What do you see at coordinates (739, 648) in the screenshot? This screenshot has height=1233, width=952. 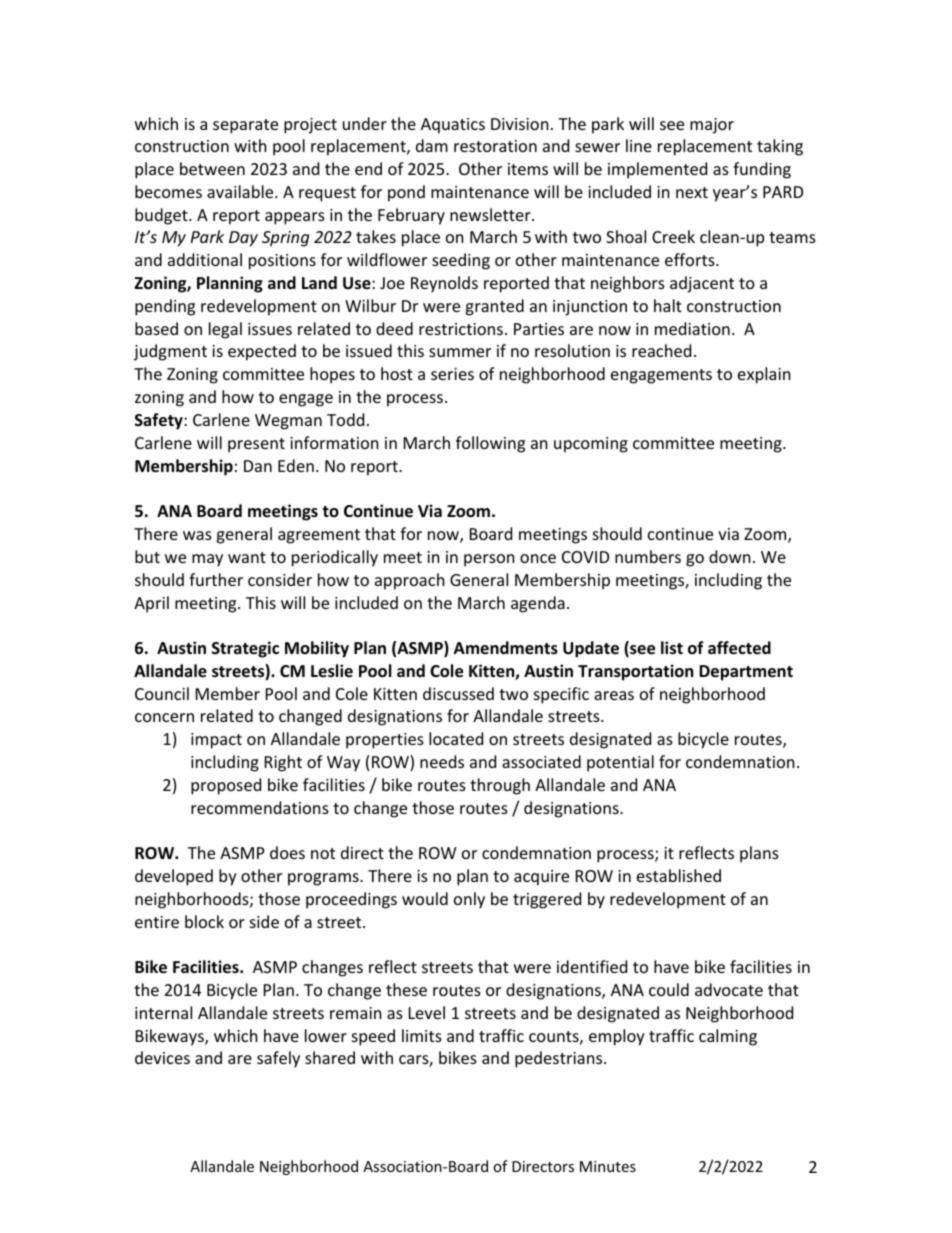 I see `affected` at bounding box center [739, 648].
